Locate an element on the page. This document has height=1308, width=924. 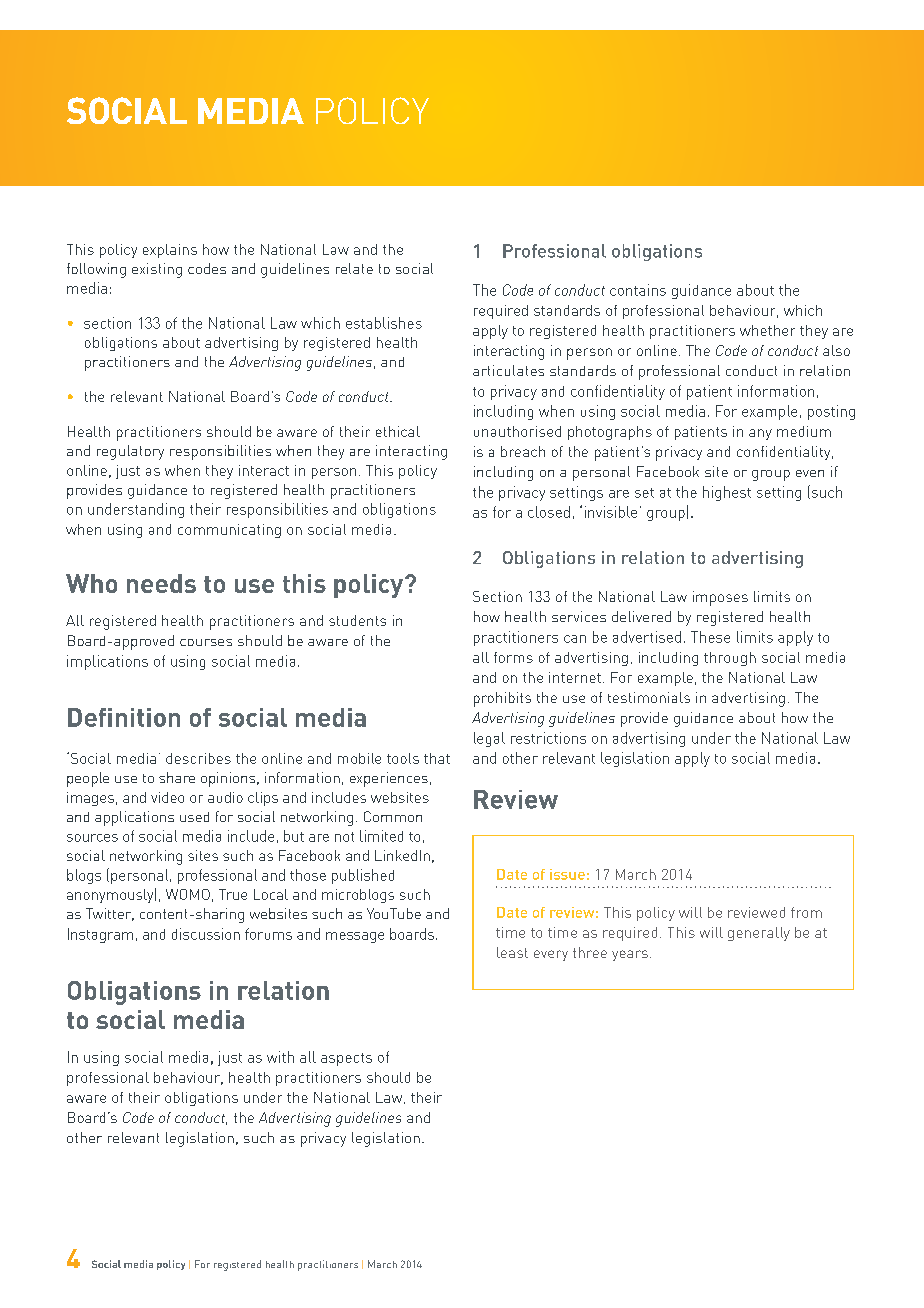
limited is located at coordinates (381, 836).
